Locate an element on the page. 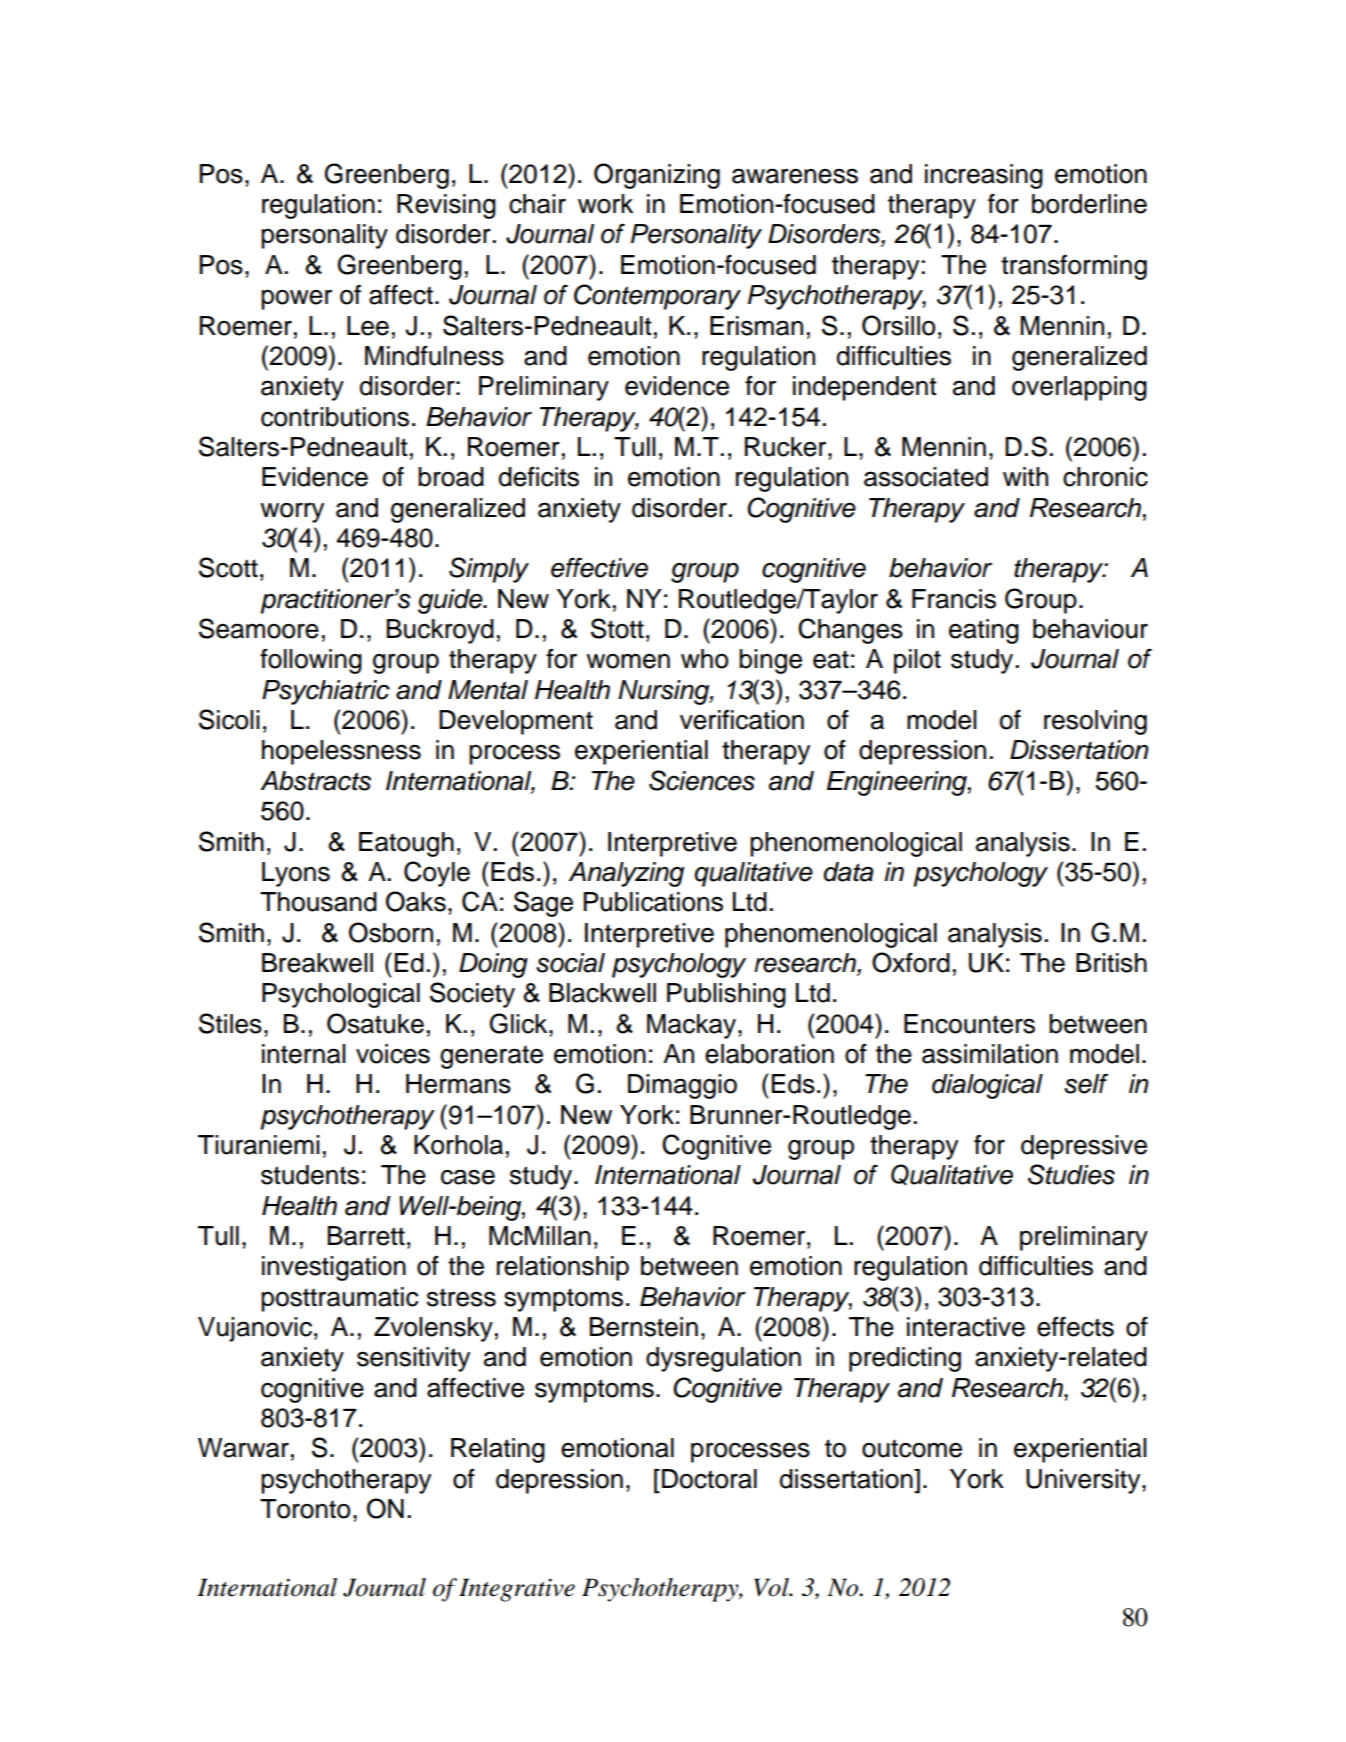  assimilation is located at coordinates (990, 1054).
